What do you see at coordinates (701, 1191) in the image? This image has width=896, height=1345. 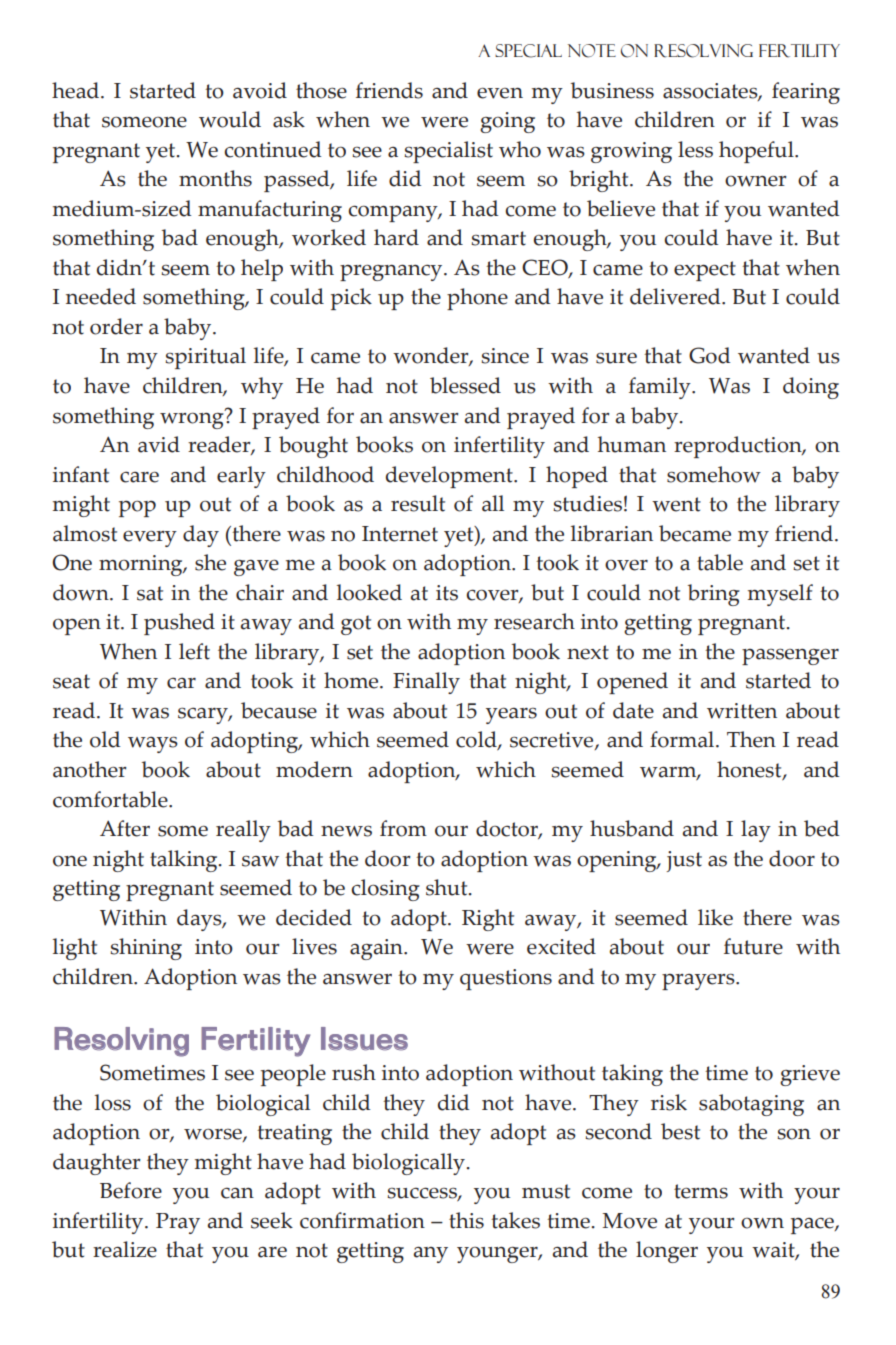 I see `terms` at bounding box center [701, 1191].
